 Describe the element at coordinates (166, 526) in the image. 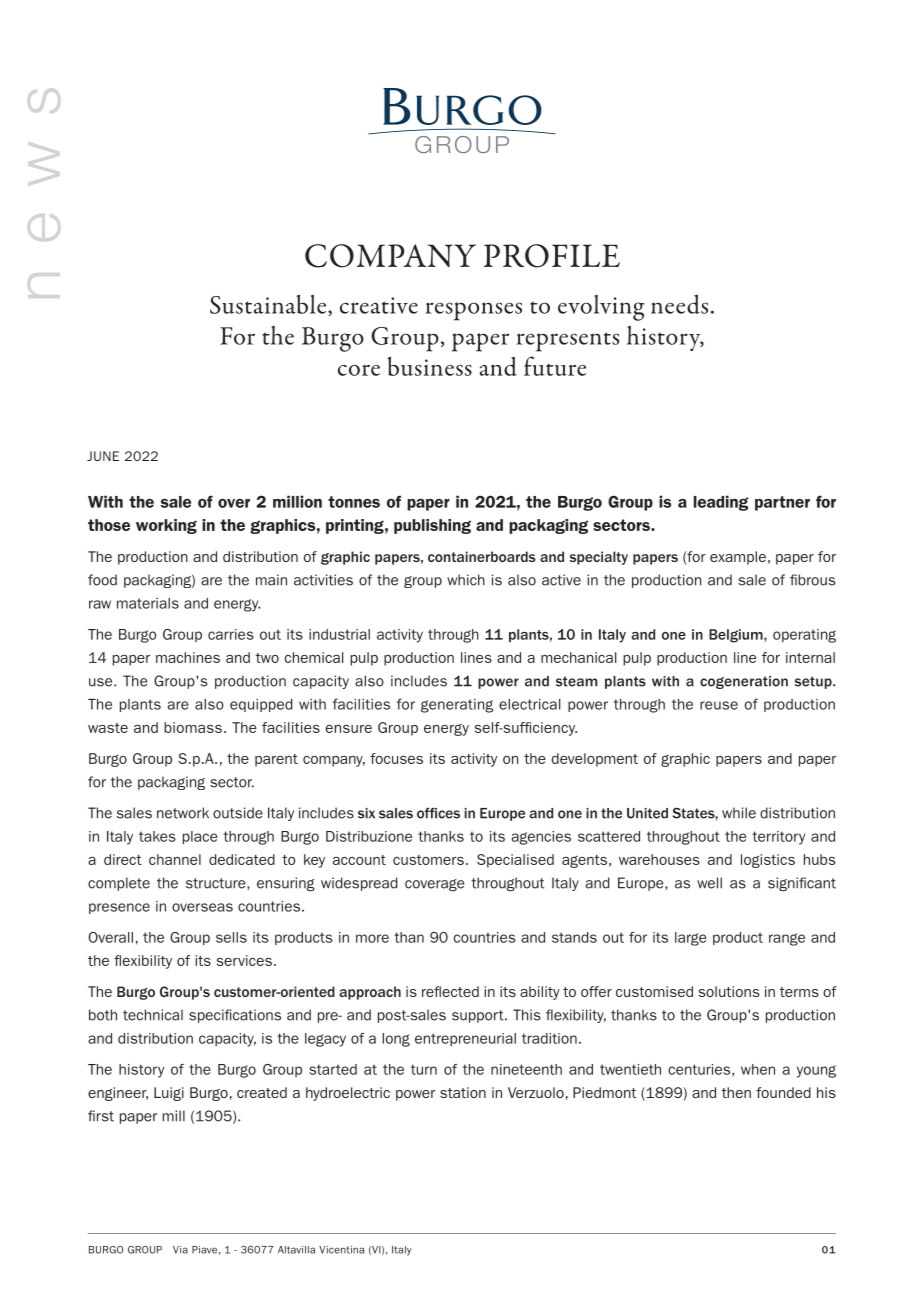

I see `working` at that location.
